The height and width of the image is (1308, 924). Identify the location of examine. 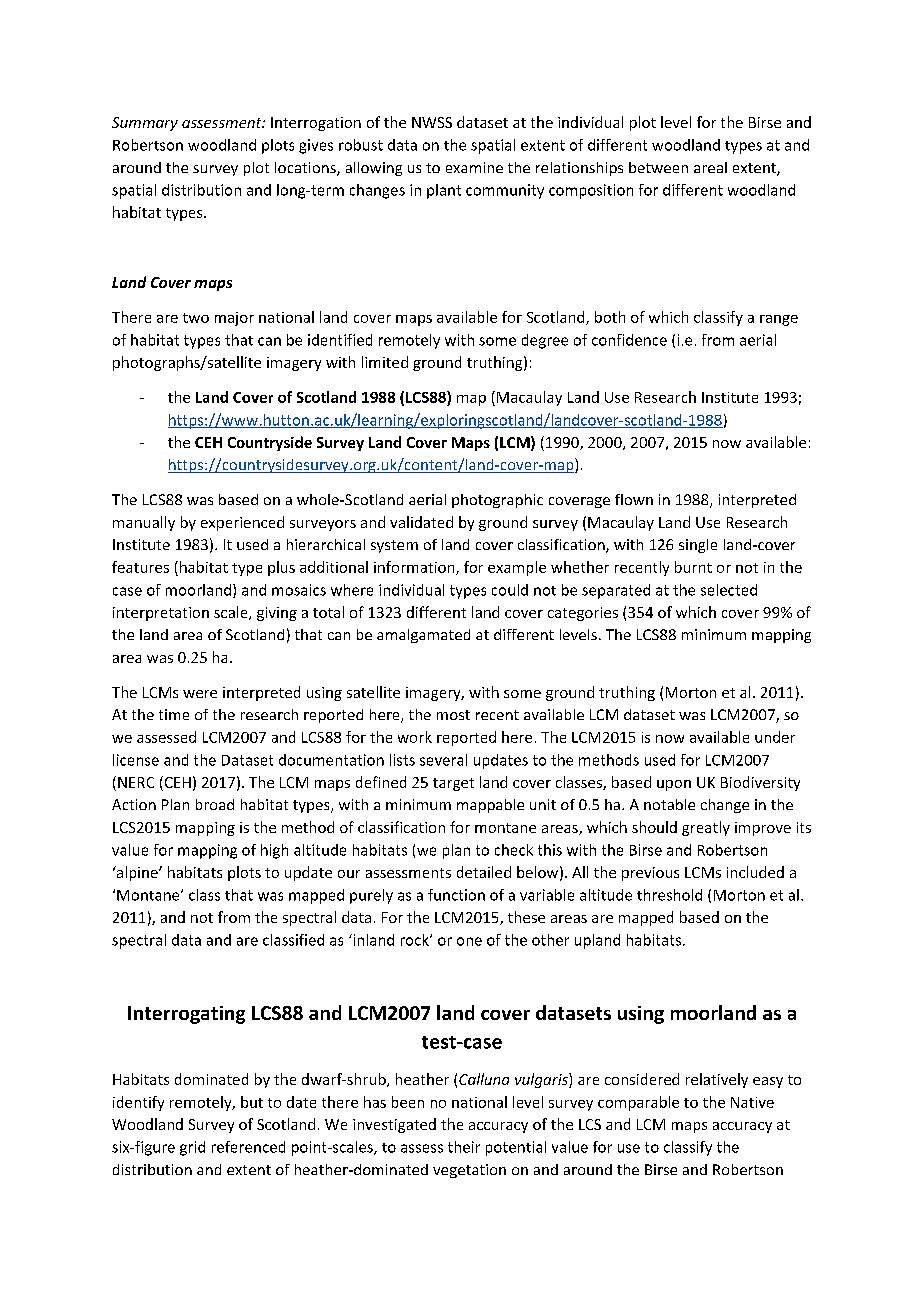
(474, 167).
